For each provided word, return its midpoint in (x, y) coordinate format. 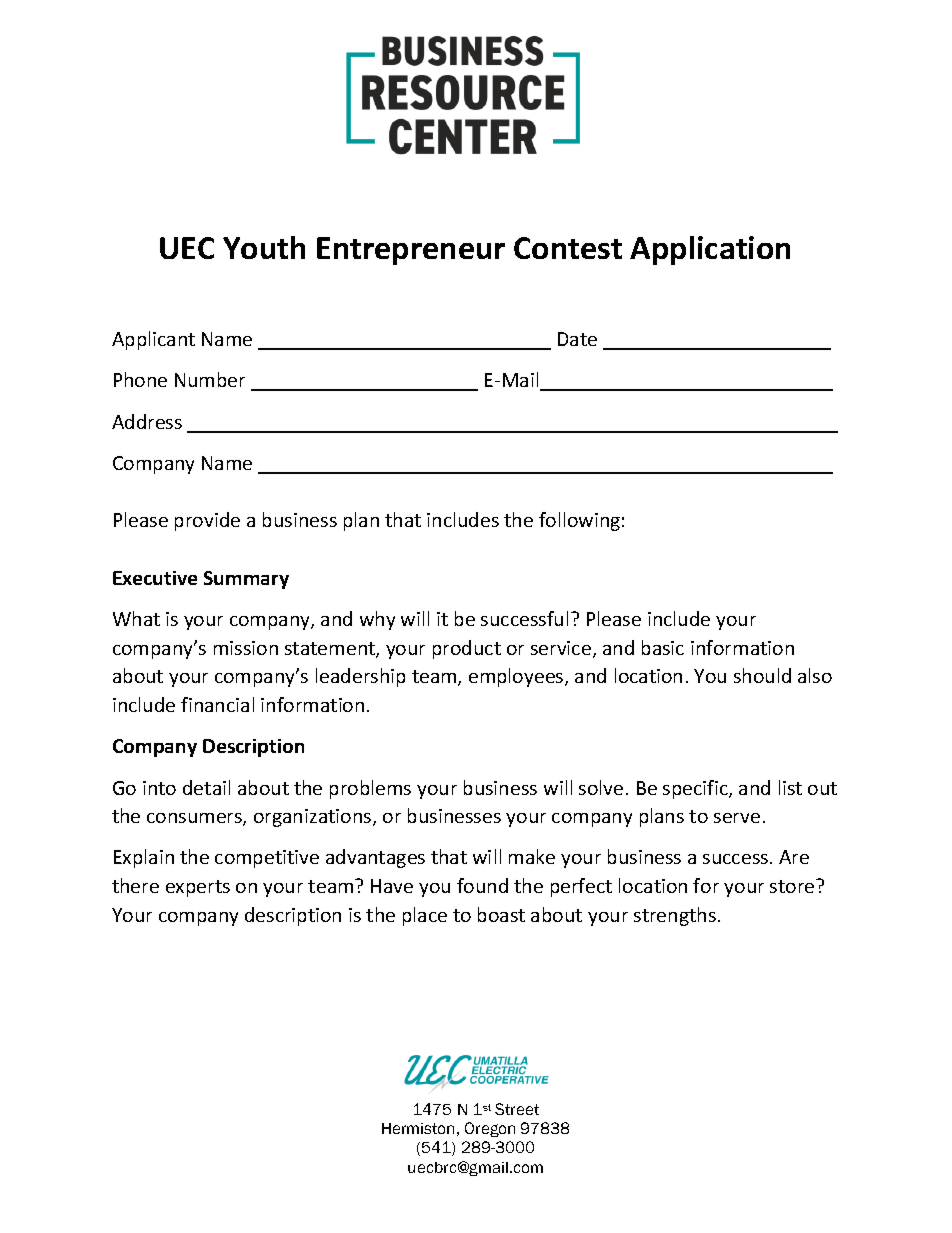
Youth (264, 247)
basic (663, 647)
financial (217, 704)
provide (207, 521)
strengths (675, 916)
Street (517, 1109)
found (482, 885)
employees (517, 677)
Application (710, 250)
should (762, 675)
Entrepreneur (411, 251)
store (793, 886)
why (377, 620)
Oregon (490, 1129)
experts (198, 888)
